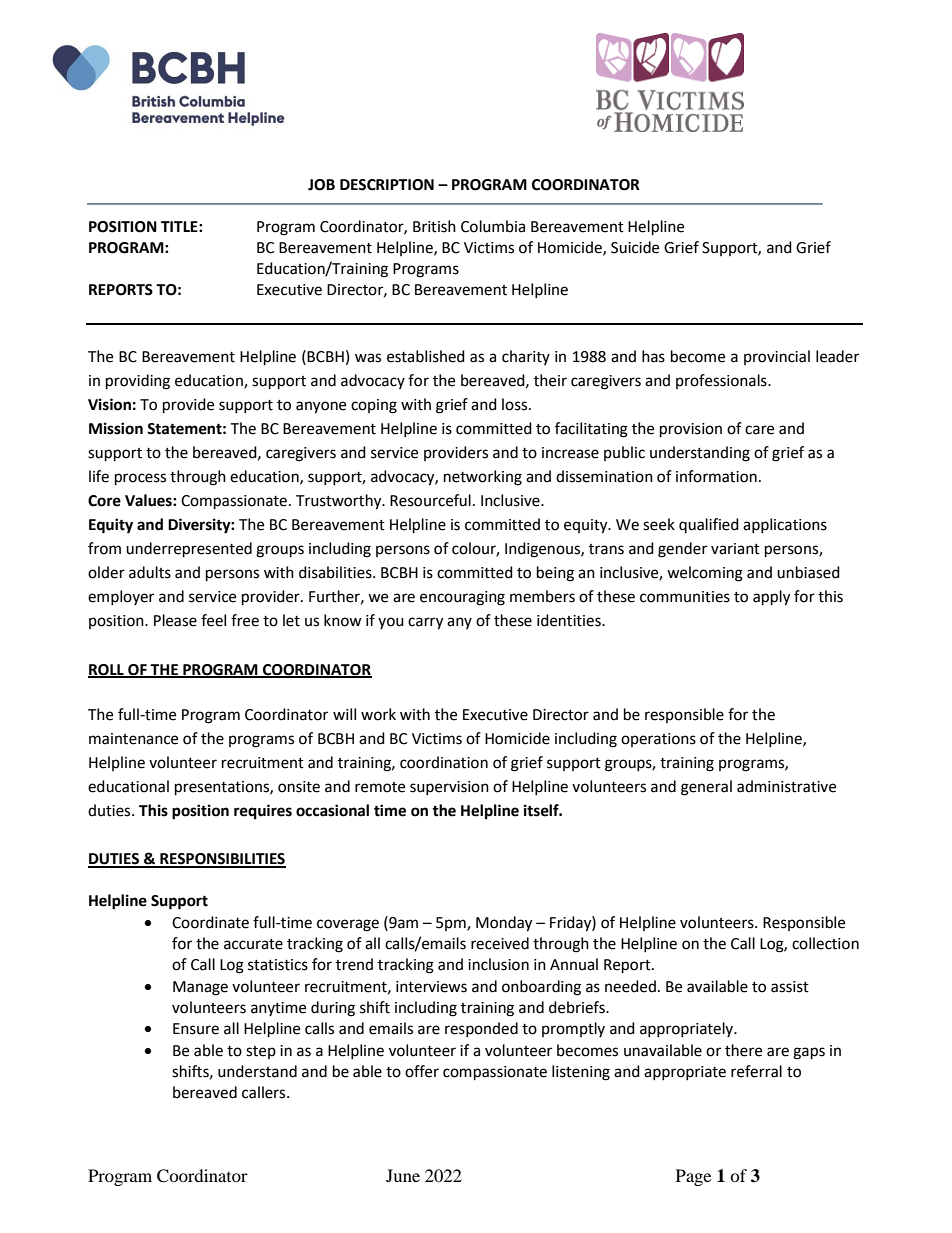 This document has height=1233, width=952. I want to click on step, so click(261, 1052).
